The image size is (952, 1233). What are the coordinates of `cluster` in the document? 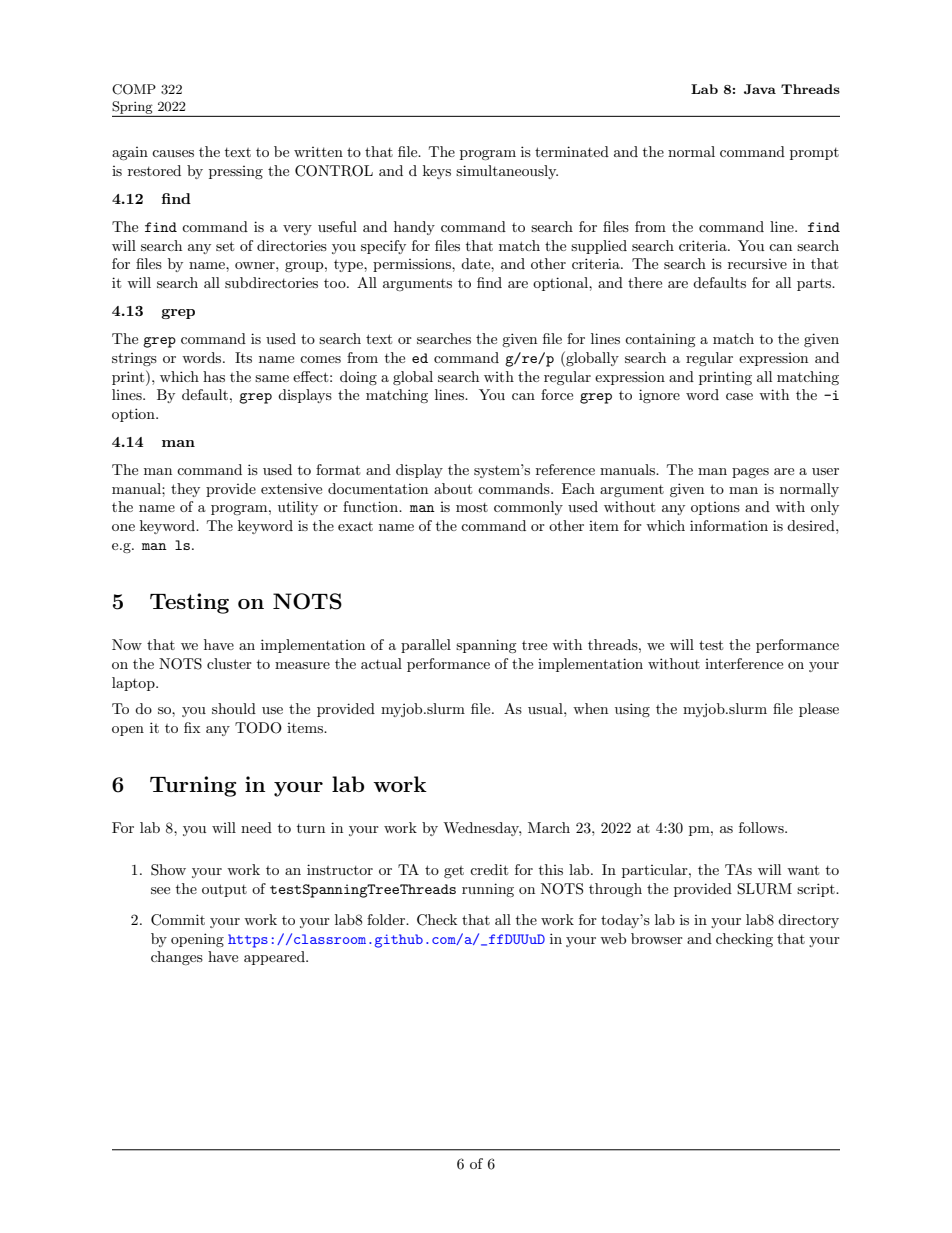 It's located at (229, 663).
